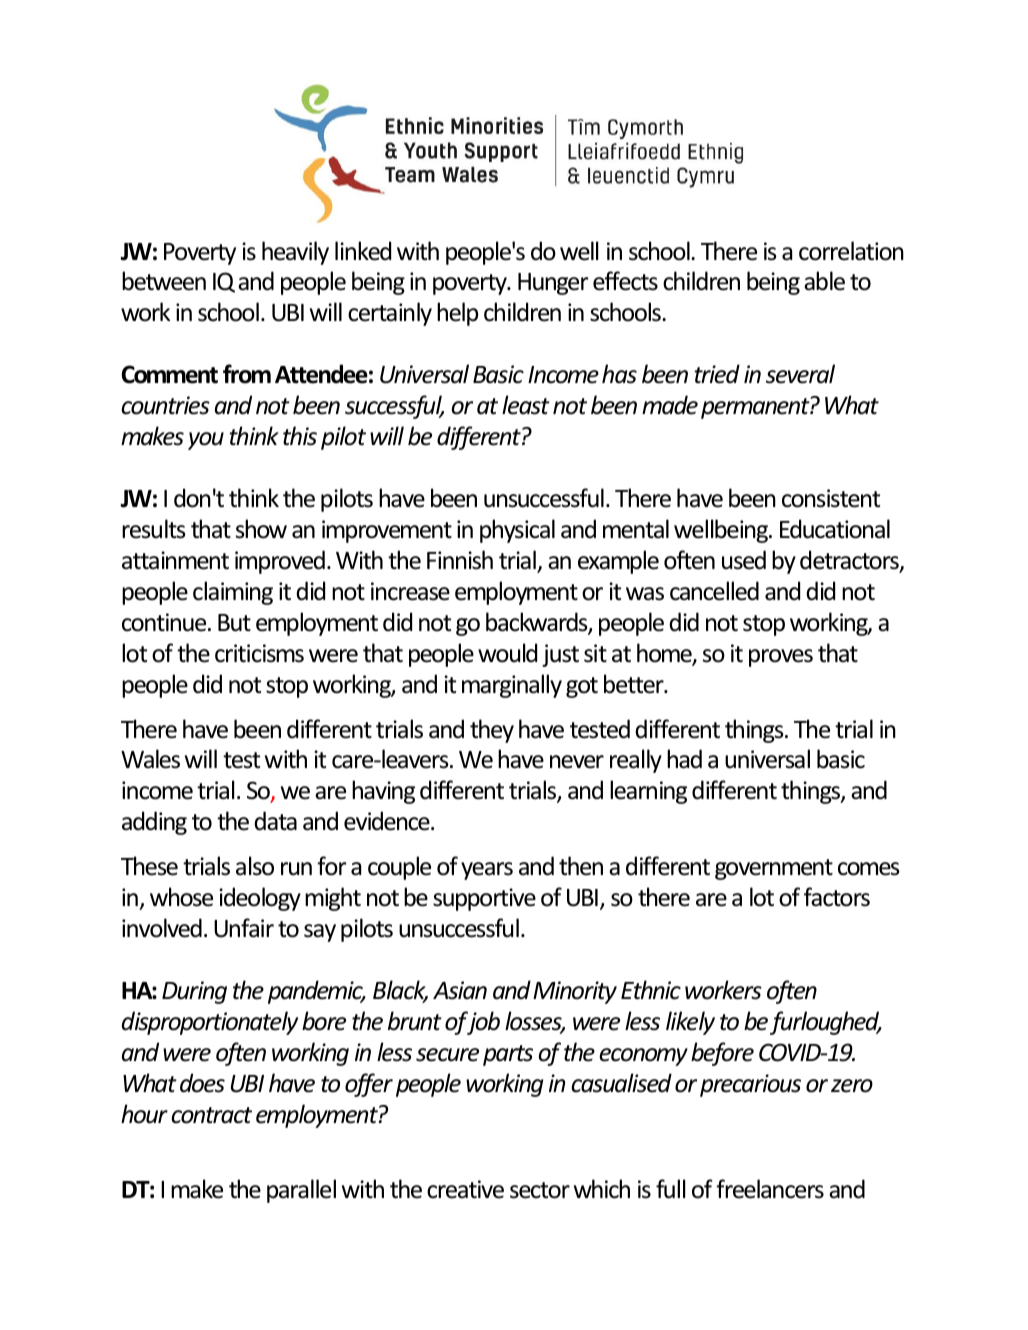  Describe the element at coordinates (774, 869) in the screenshot. I see `government` at that location.
